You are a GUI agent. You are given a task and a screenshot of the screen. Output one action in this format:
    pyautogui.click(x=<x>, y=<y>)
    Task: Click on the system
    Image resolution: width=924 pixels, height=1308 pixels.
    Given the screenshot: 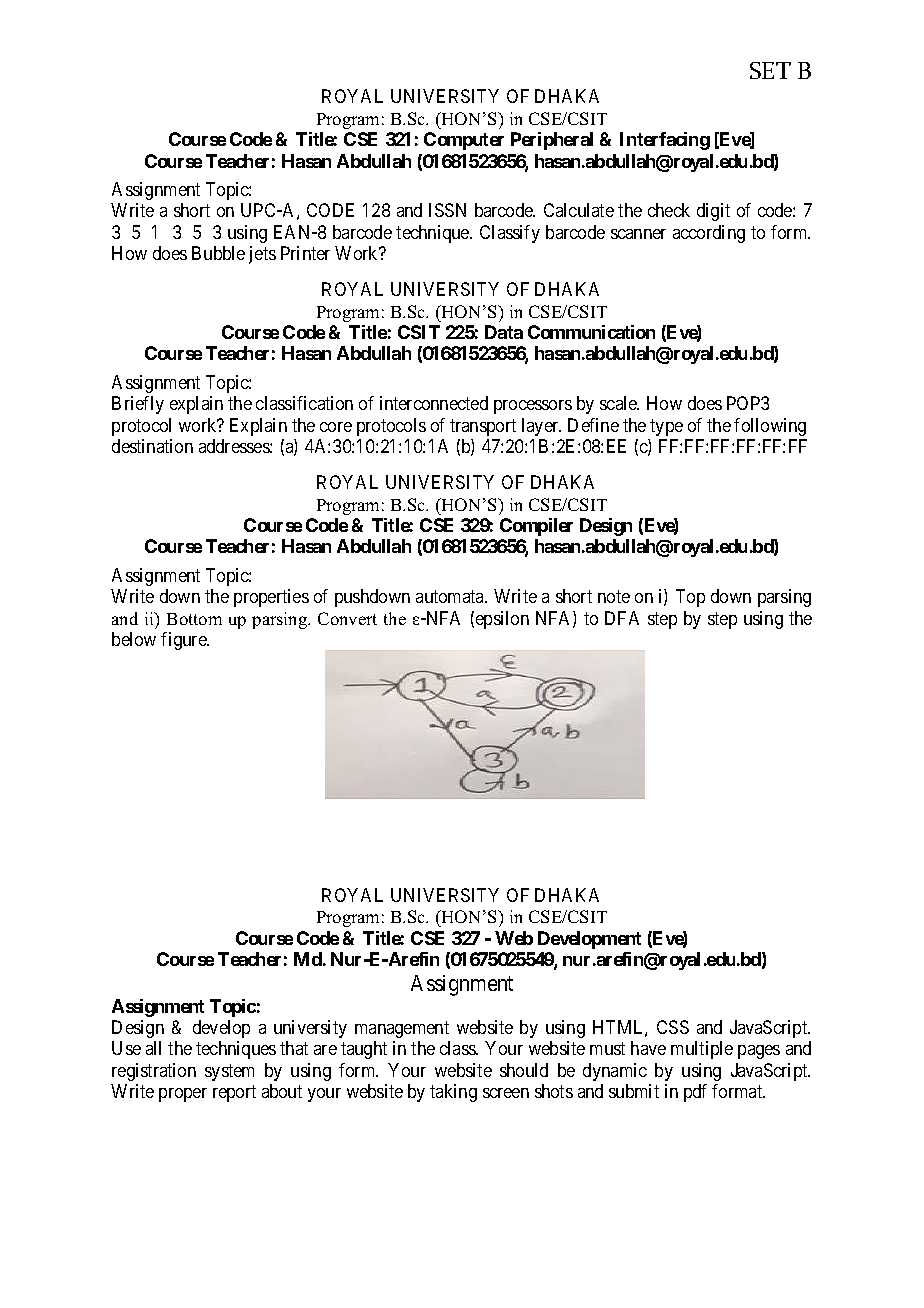 What is the action you would take?
    pyautogui.click(x=229, y=1072)
